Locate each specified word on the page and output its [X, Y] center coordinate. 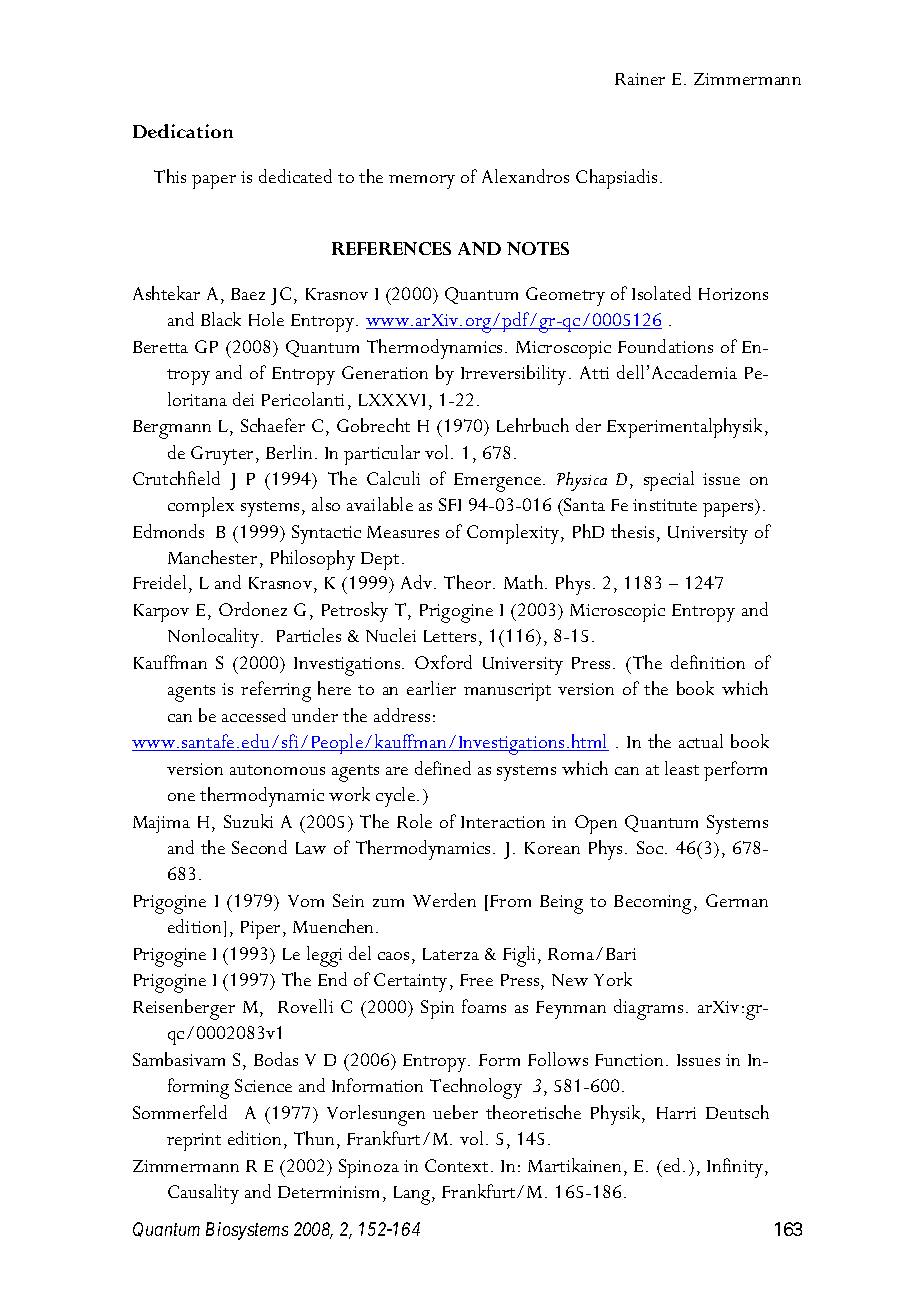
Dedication [183, 131]
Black [221, 319]
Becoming [652, 904]
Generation [385, 372]
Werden [444, 900]
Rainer [640, 79]
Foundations [665, 346]
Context [458, 1165]
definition [708, 662]
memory [422, 182]
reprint [194, 1142]
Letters [450, 636]
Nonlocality [213, 638]
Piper [262, 930]
